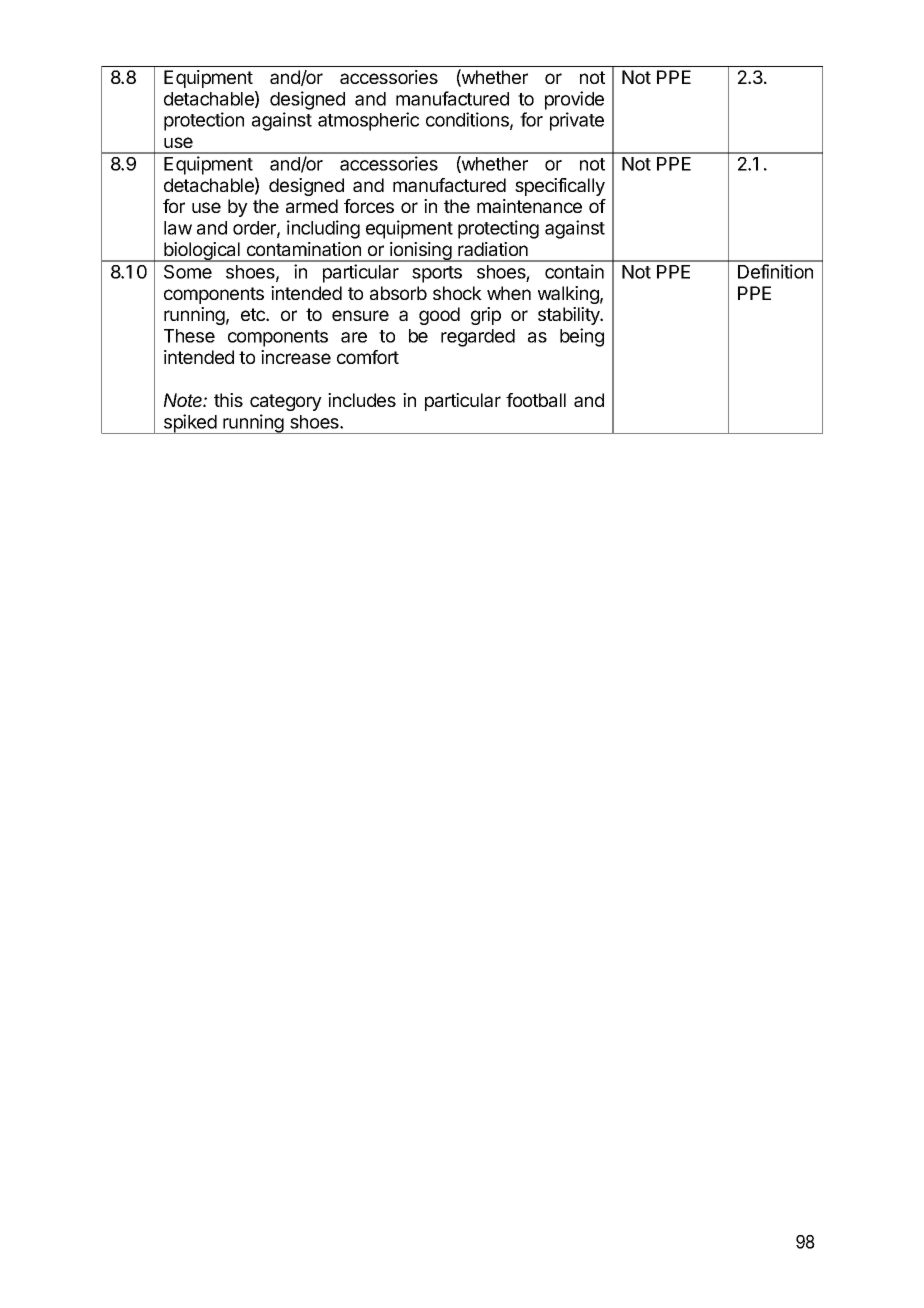 The height and width of the image is (1308, 924). What do you see at coordinates (536, 400) in the image?
I see `football` at bounding box center [536, 400].
